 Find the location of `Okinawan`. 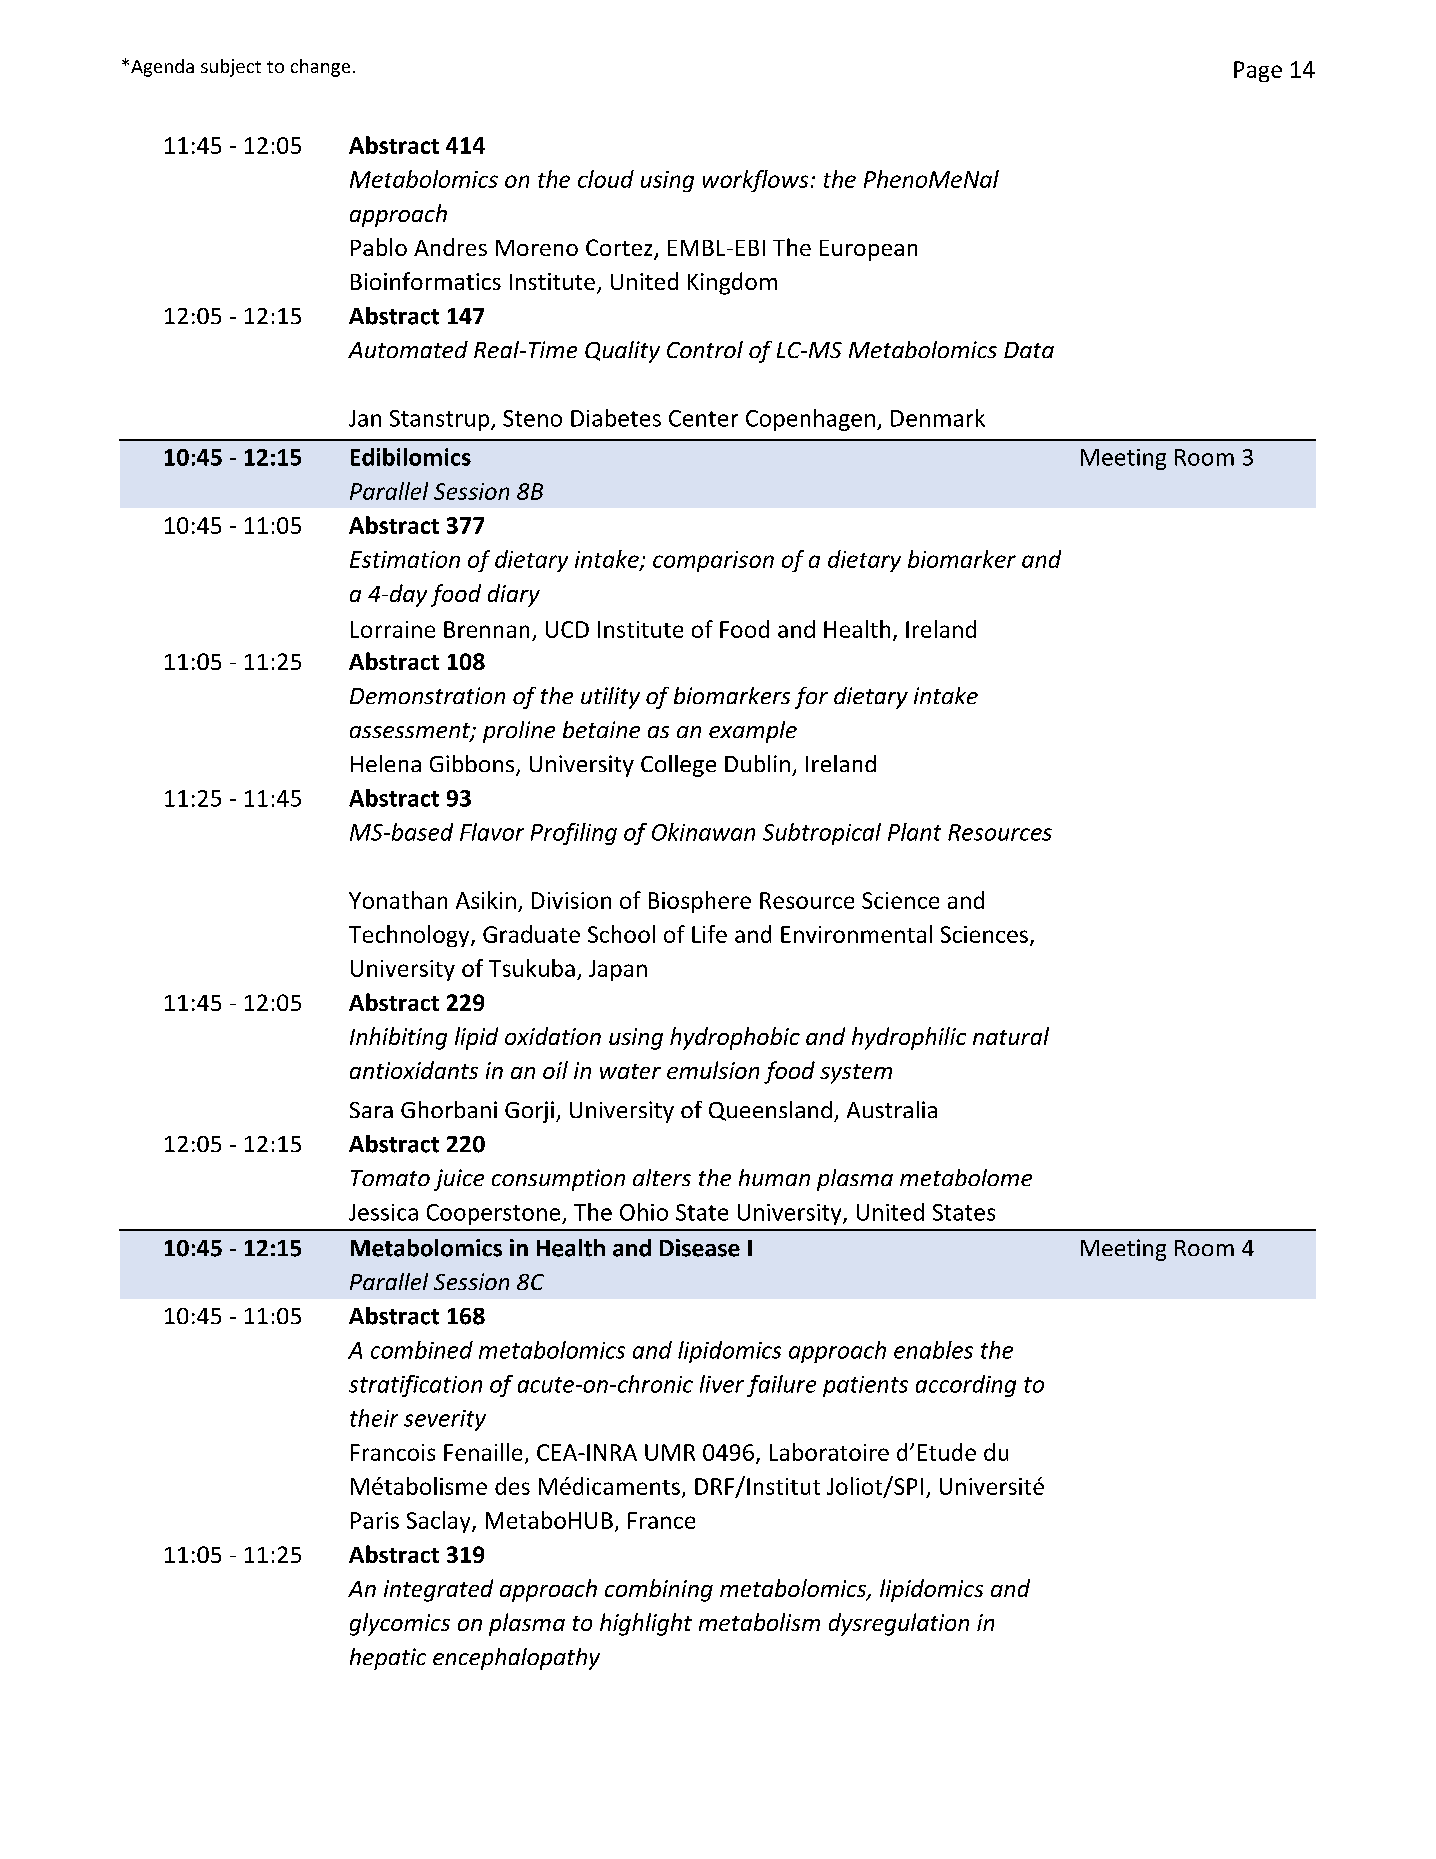

Okinawan is located at coordinates (703, 832).
